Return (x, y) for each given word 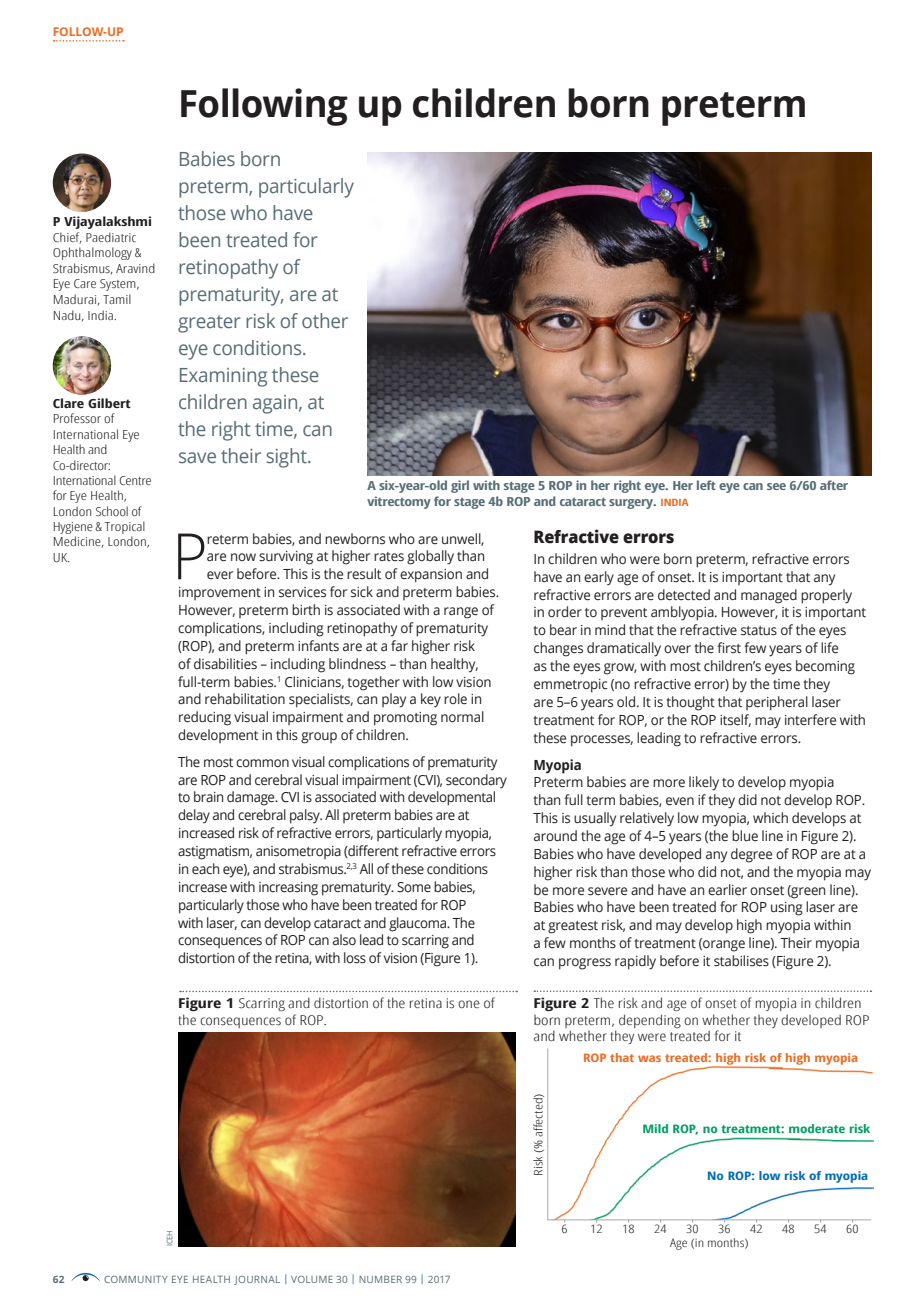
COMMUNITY (136, 1279)
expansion (431, 576)
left (706, 485)
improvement (220, 593)
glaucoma (419, 924)
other (325, 321)
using (787, 909)
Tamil (117, 299)
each (205, 868)
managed (769, 596)
